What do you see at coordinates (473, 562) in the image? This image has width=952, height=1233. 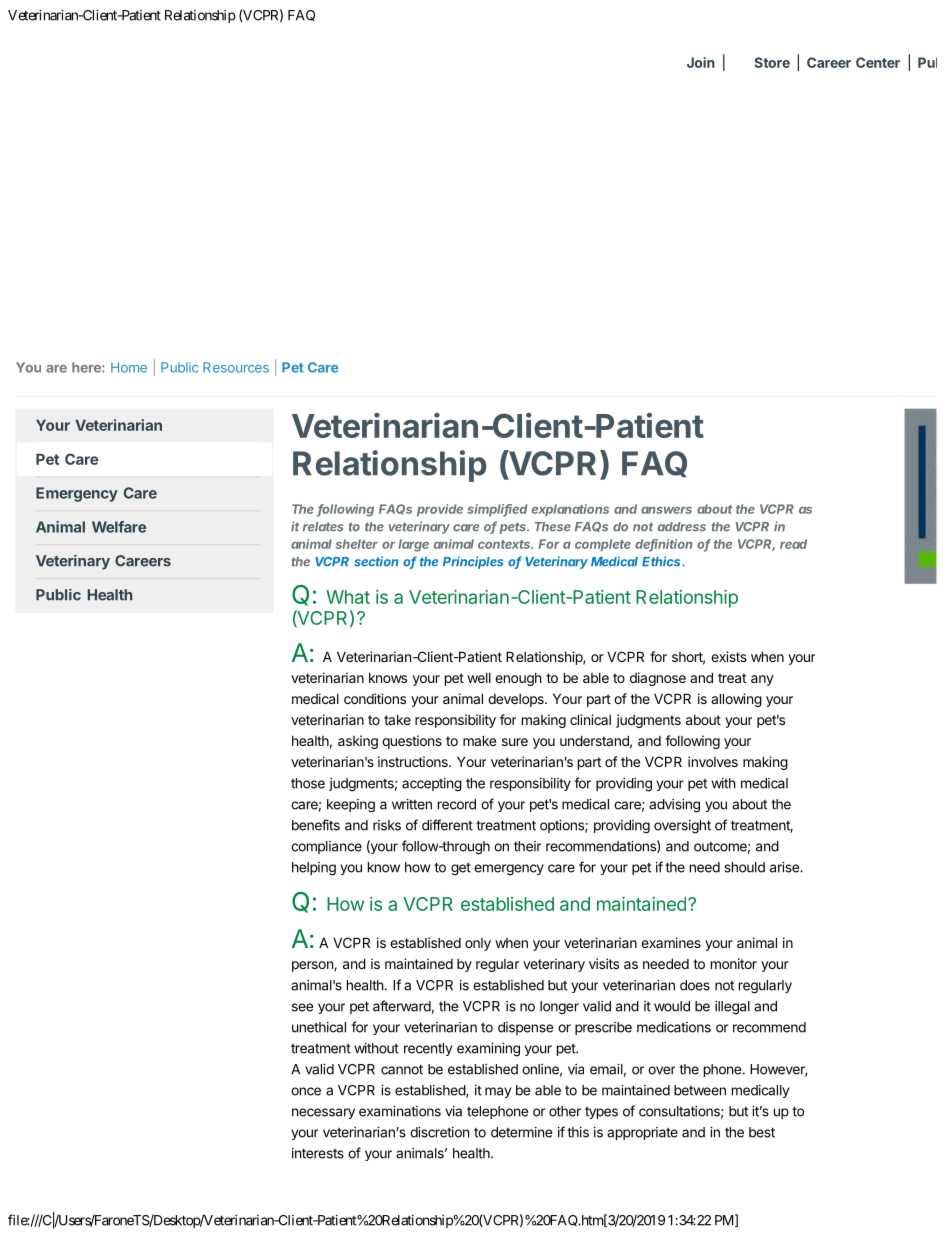 I see `Principles` at bounding box center [473, 562].
